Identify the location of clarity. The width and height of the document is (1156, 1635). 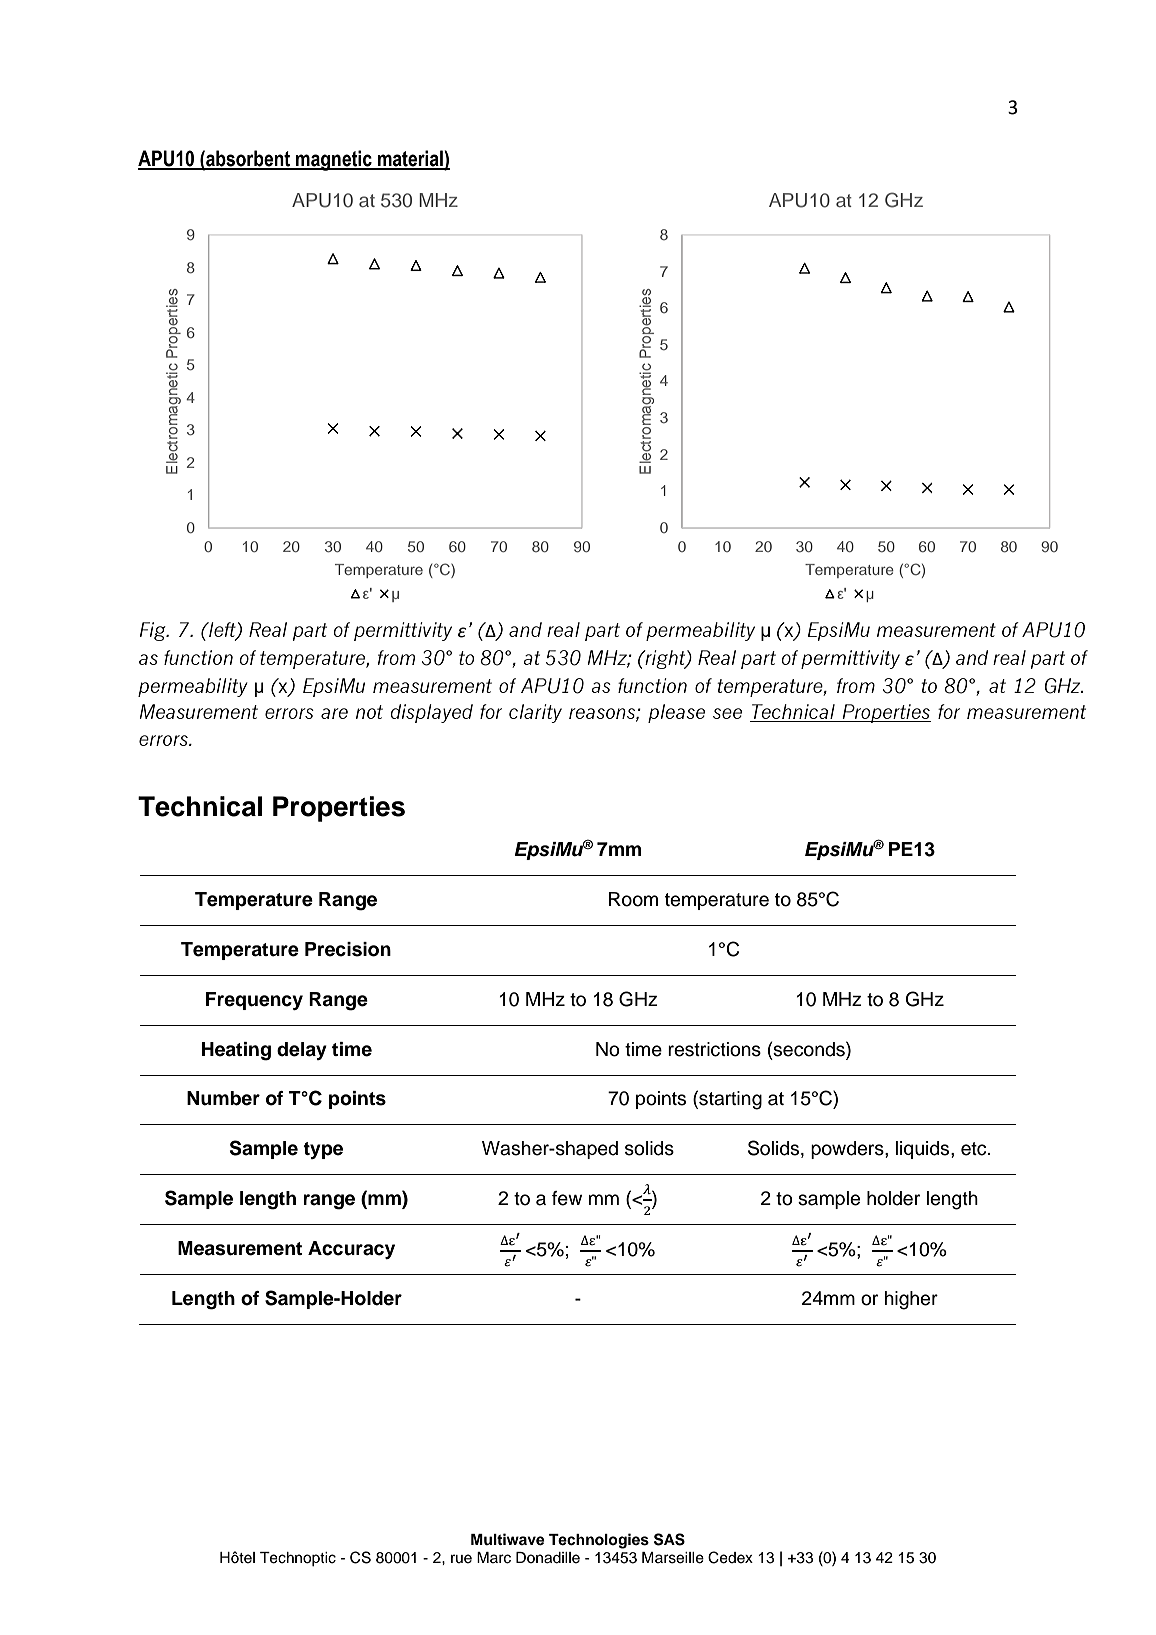
(535, 713).
